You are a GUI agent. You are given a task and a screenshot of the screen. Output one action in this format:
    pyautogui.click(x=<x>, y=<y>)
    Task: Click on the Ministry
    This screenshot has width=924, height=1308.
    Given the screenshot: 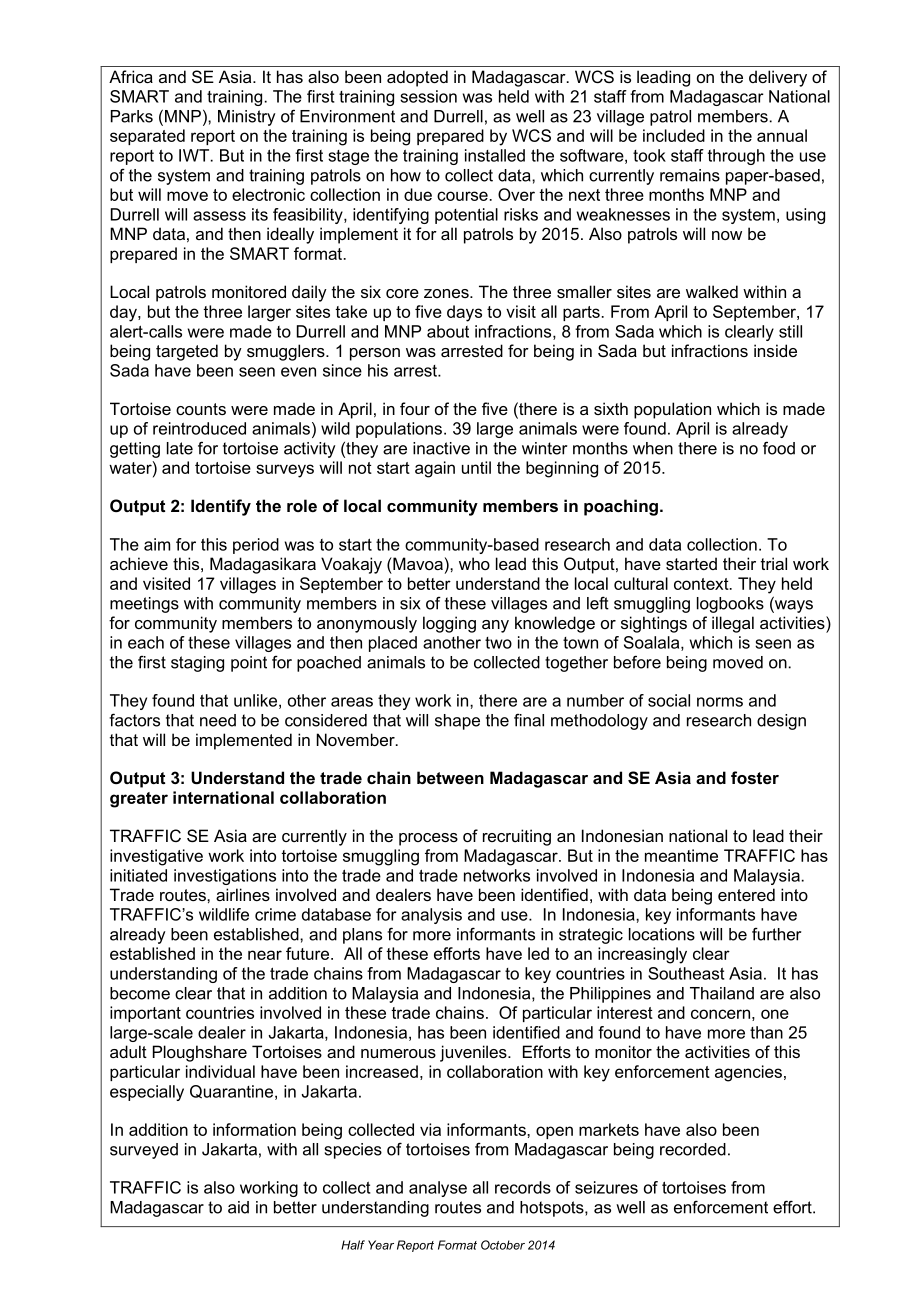 What is the action you would take?
    pyautogui.click(x=247, y=118)
